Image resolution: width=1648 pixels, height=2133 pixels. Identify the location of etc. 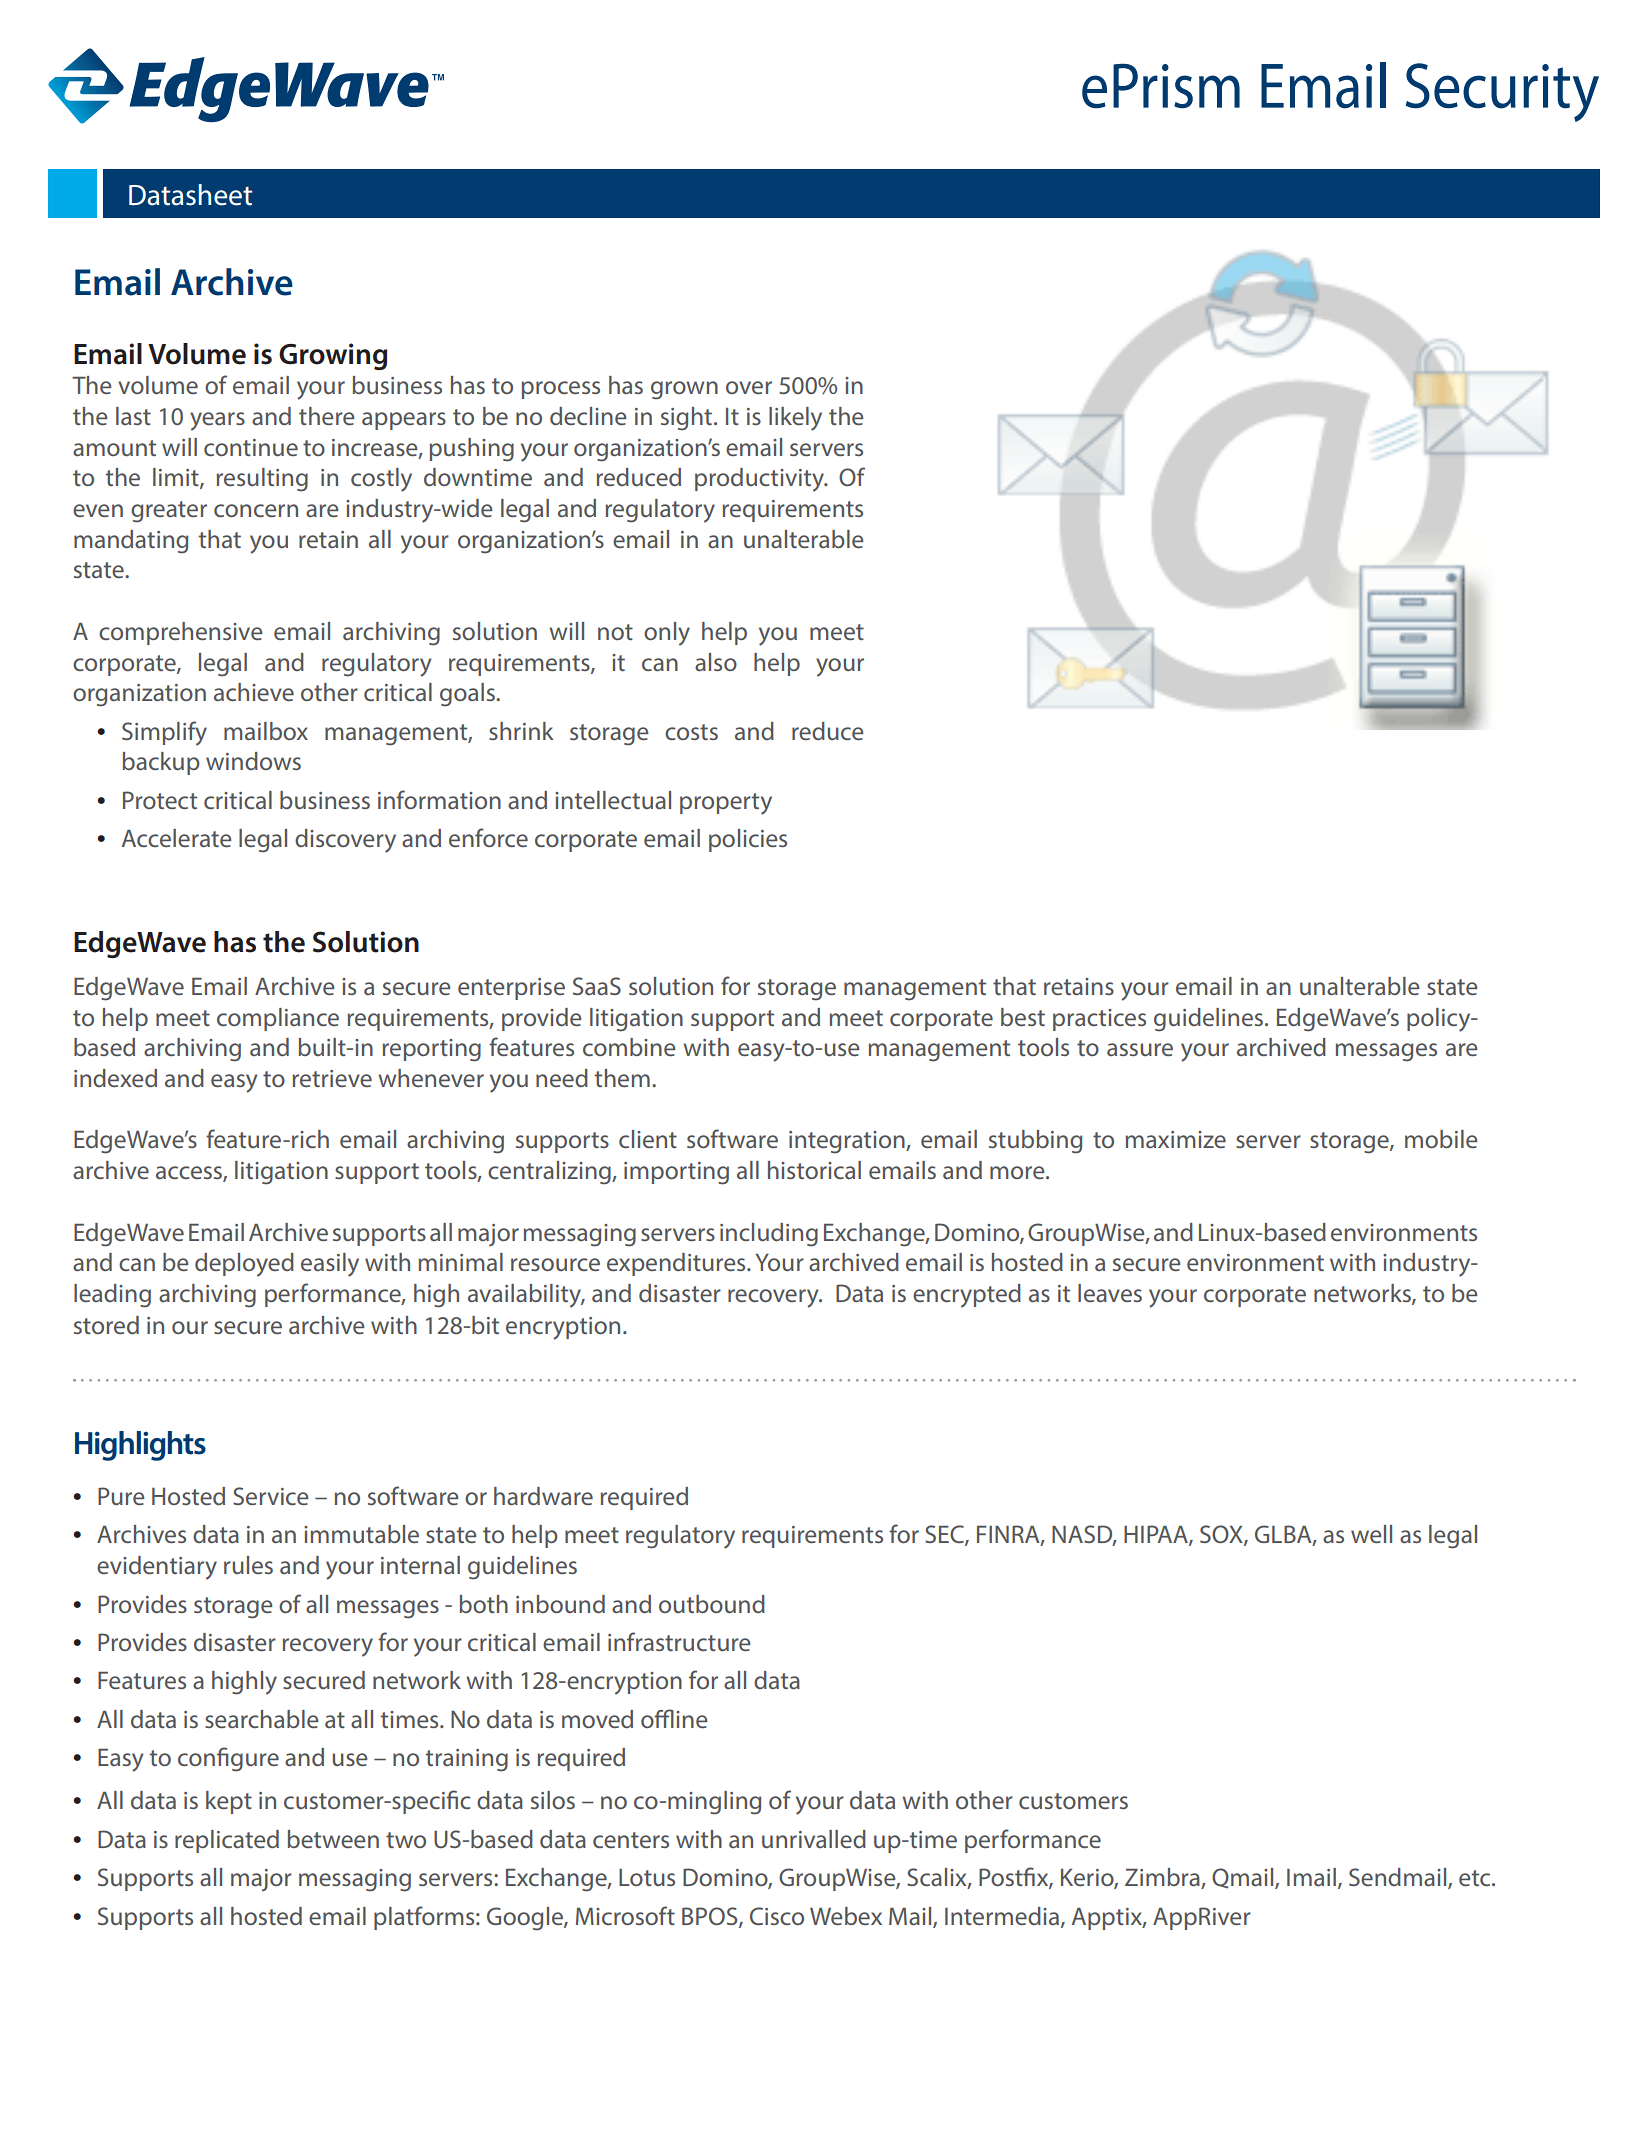
(1476, 1878).
